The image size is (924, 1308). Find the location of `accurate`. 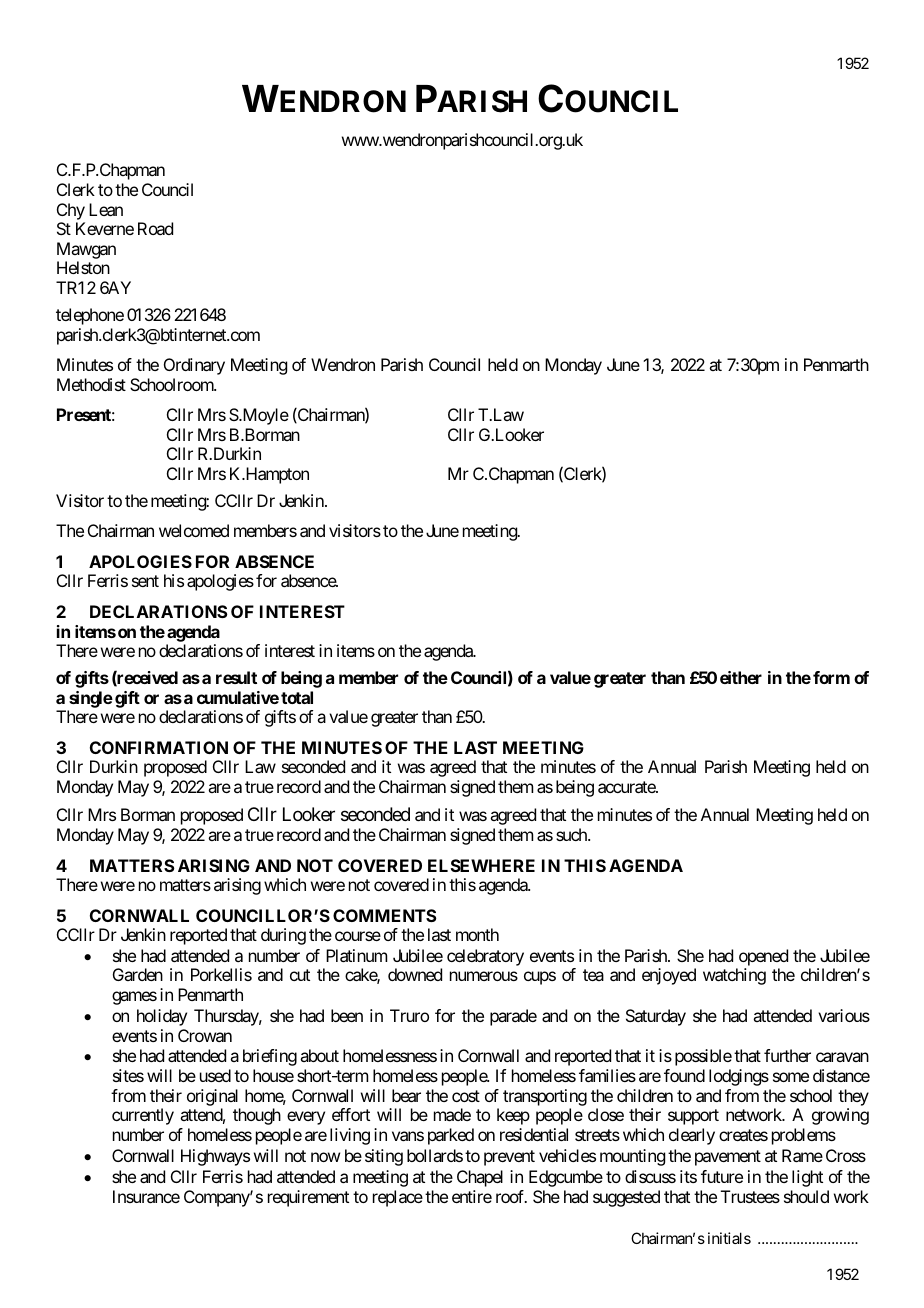

accurate is located at coordinates (627, 787).
